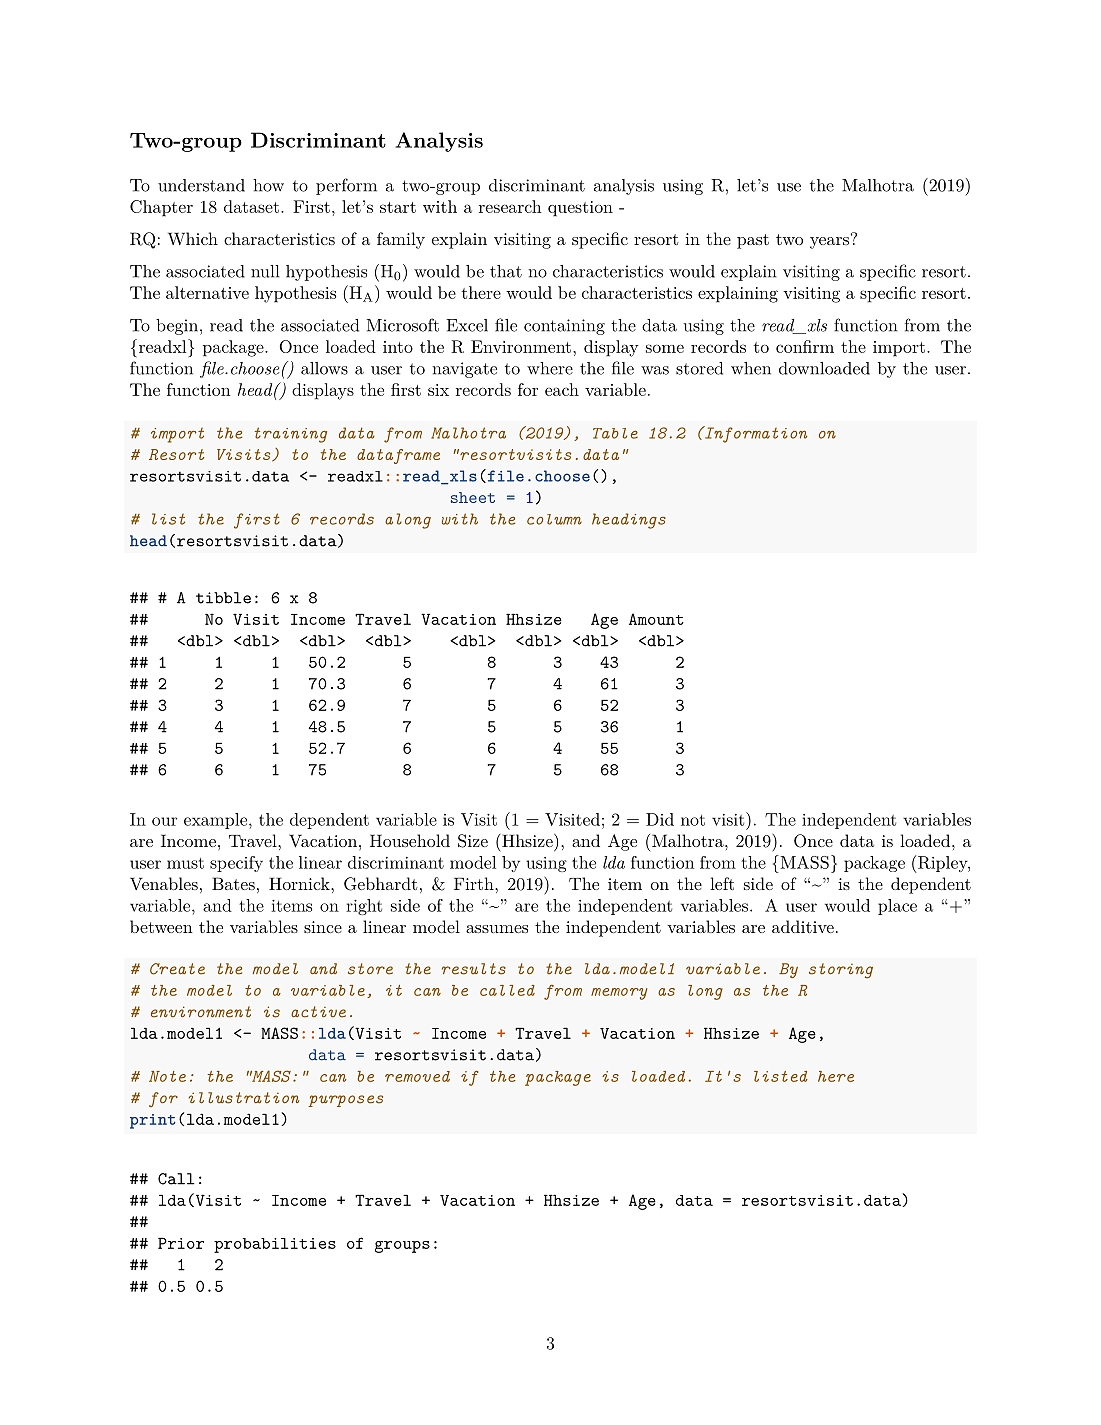  Describe the element at coordinates (223, 598) in the screenshot. I see `tibble` at that location.
